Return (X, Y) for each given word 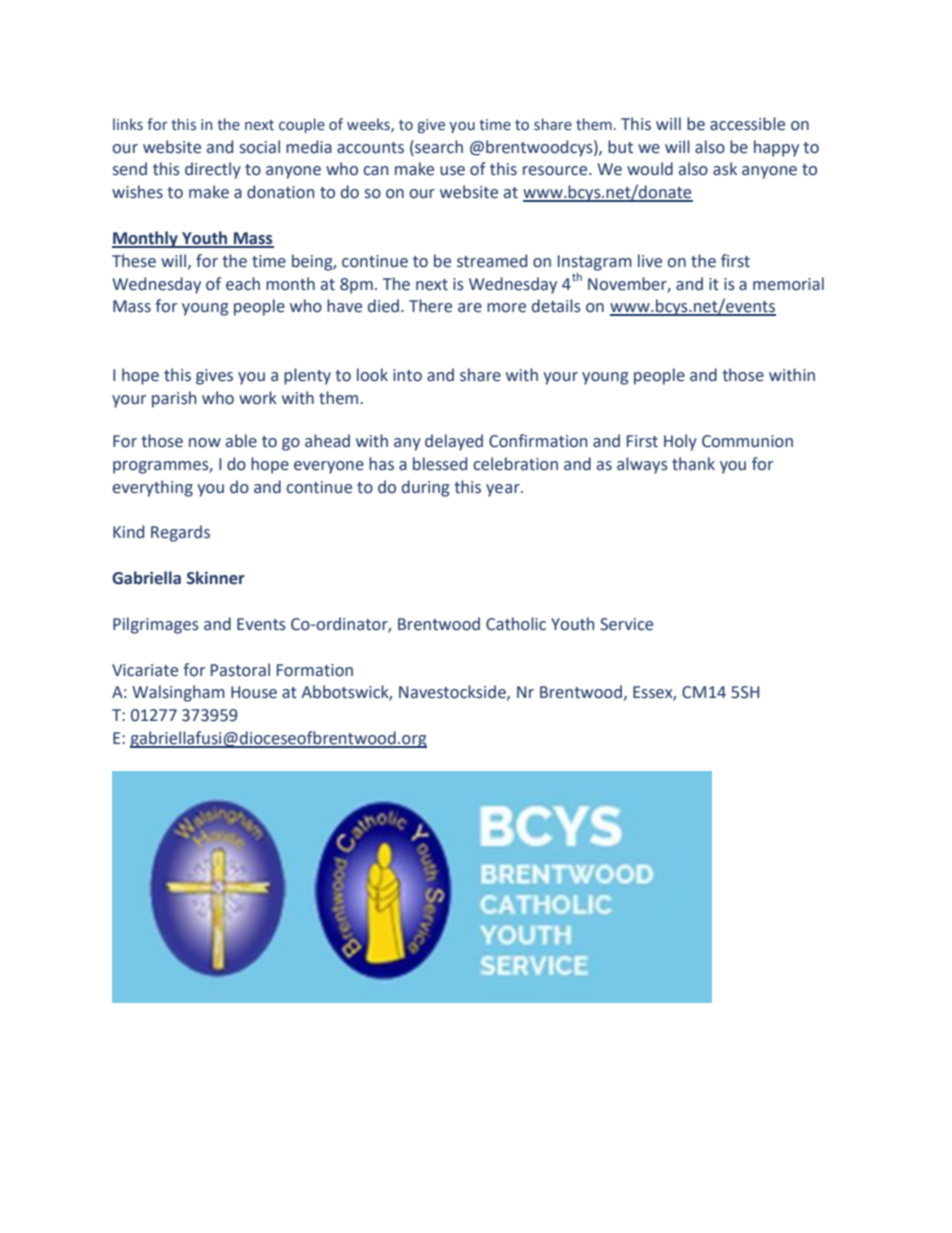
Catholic (516, 624)
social (260, 147)
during (425, 488)
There (430, 306)
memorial (788, 284)
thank (693, 464)
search (438, 147)
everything (153, 488)
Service (626, 624)
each (243, 284)
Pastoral (240, 670)
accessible (747, 124)
